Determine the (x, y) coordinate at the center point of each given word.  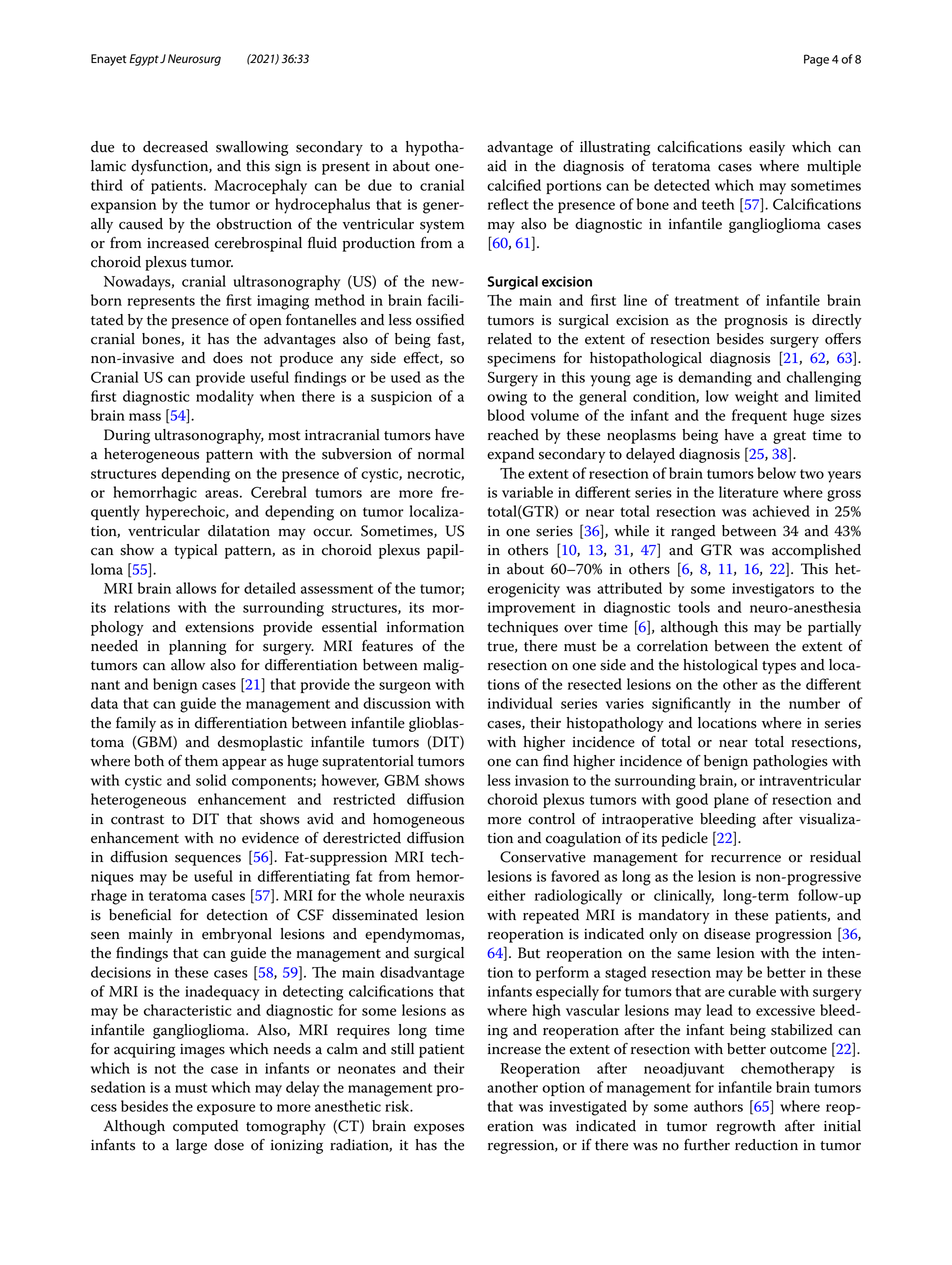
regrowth (746, 1127)
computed (205, 1127)
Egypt (144, 60)
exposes (439, 1129)
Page (816, 60)
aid (497, 166)
